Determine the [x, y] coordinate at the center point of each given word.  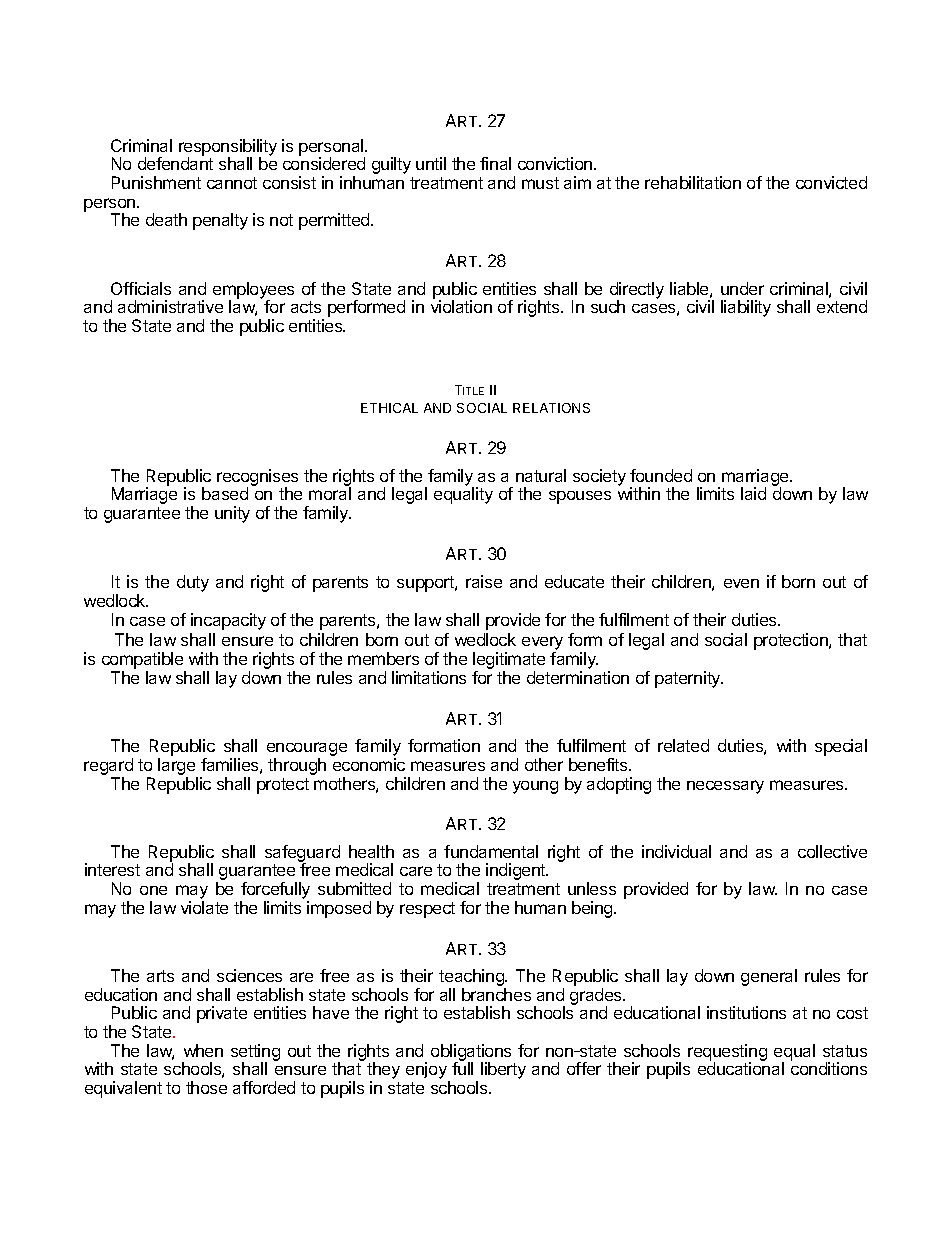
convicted [831, 182]
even [741, 583]
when [203, 1050]
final [495, 163]
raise [484, 581]
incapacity [228, 621]
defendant [175, 163]
